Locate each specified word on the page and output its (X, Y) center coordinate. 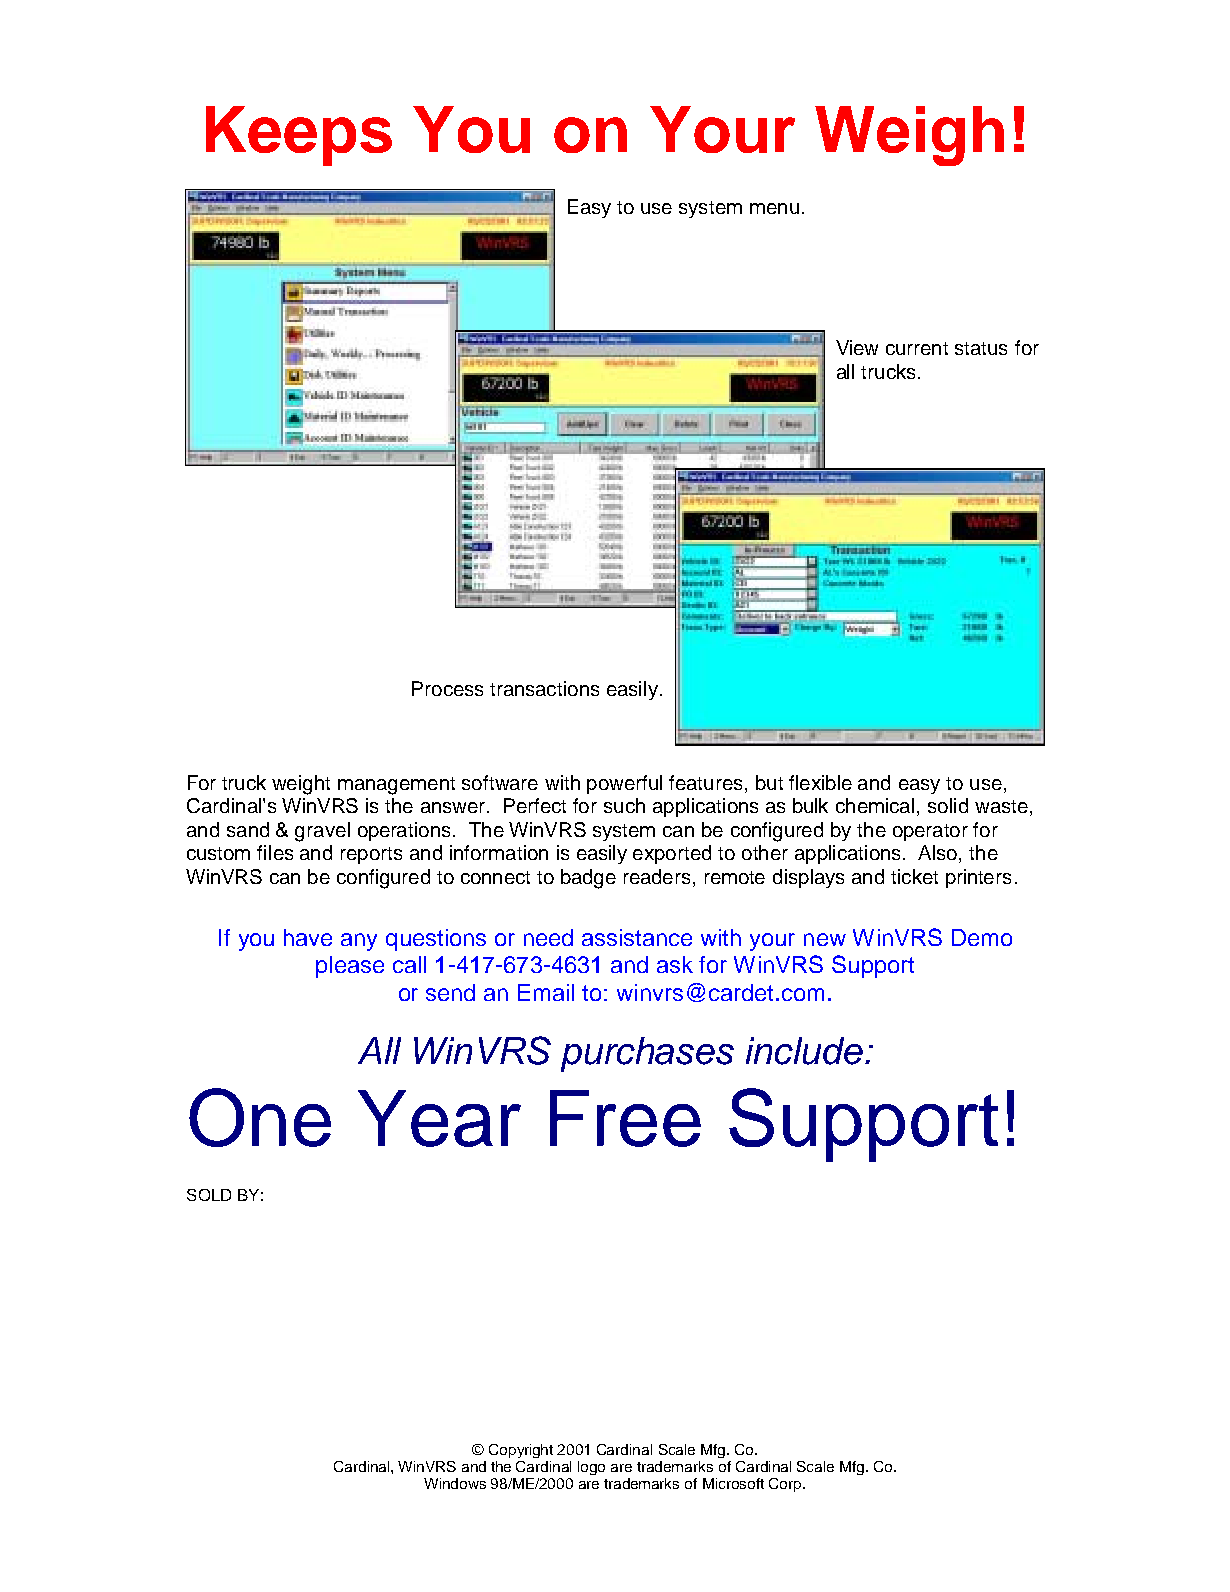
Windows (455, 1483)
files (275, 852)
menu (774, 208)
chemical (877, 807)
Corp (785, 1485)
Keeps (299, 136)
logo (591, 1468)
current (917, 348)
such (624, 805)
